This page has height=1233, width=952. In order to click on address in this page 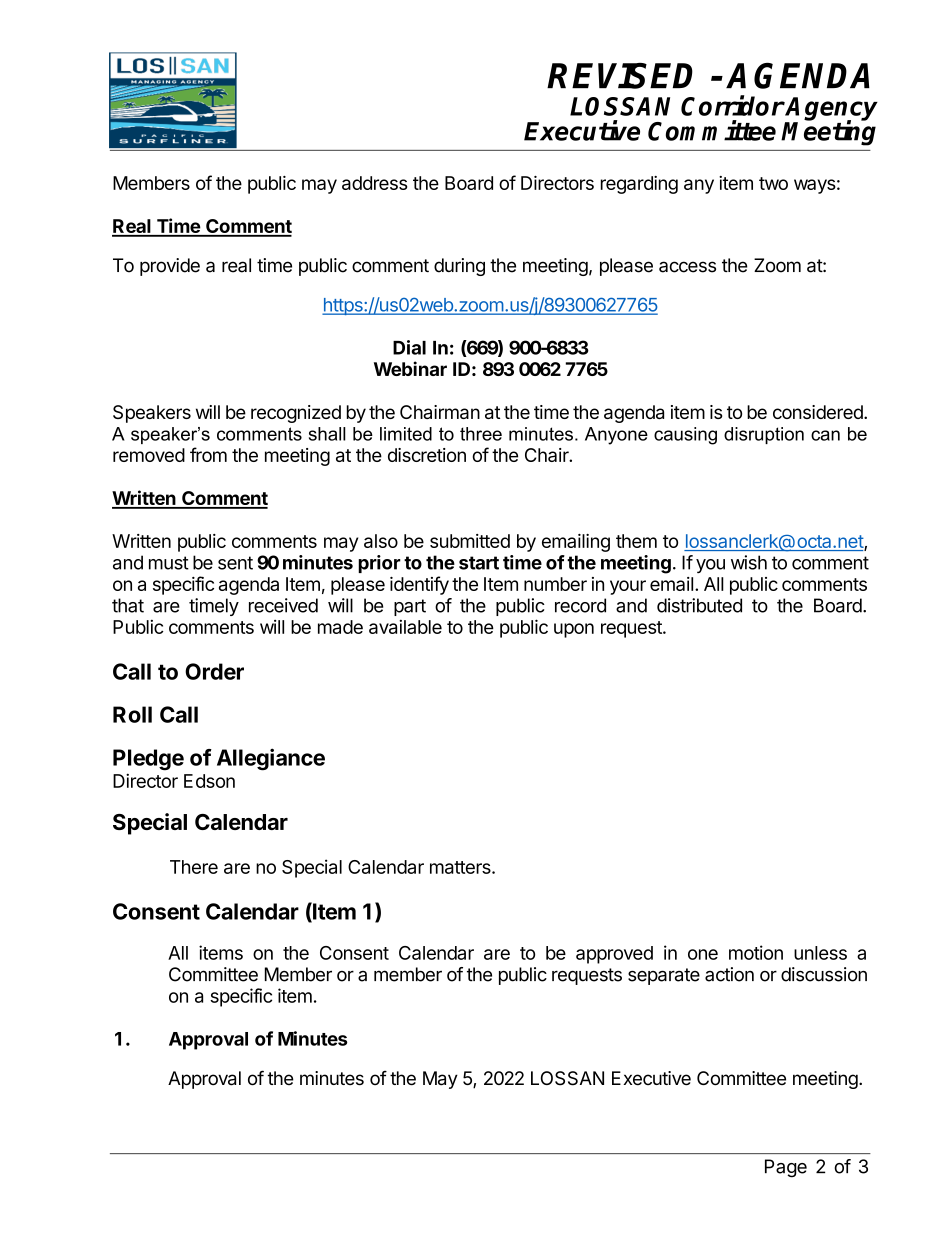, I will do `click(374, 183)`.
